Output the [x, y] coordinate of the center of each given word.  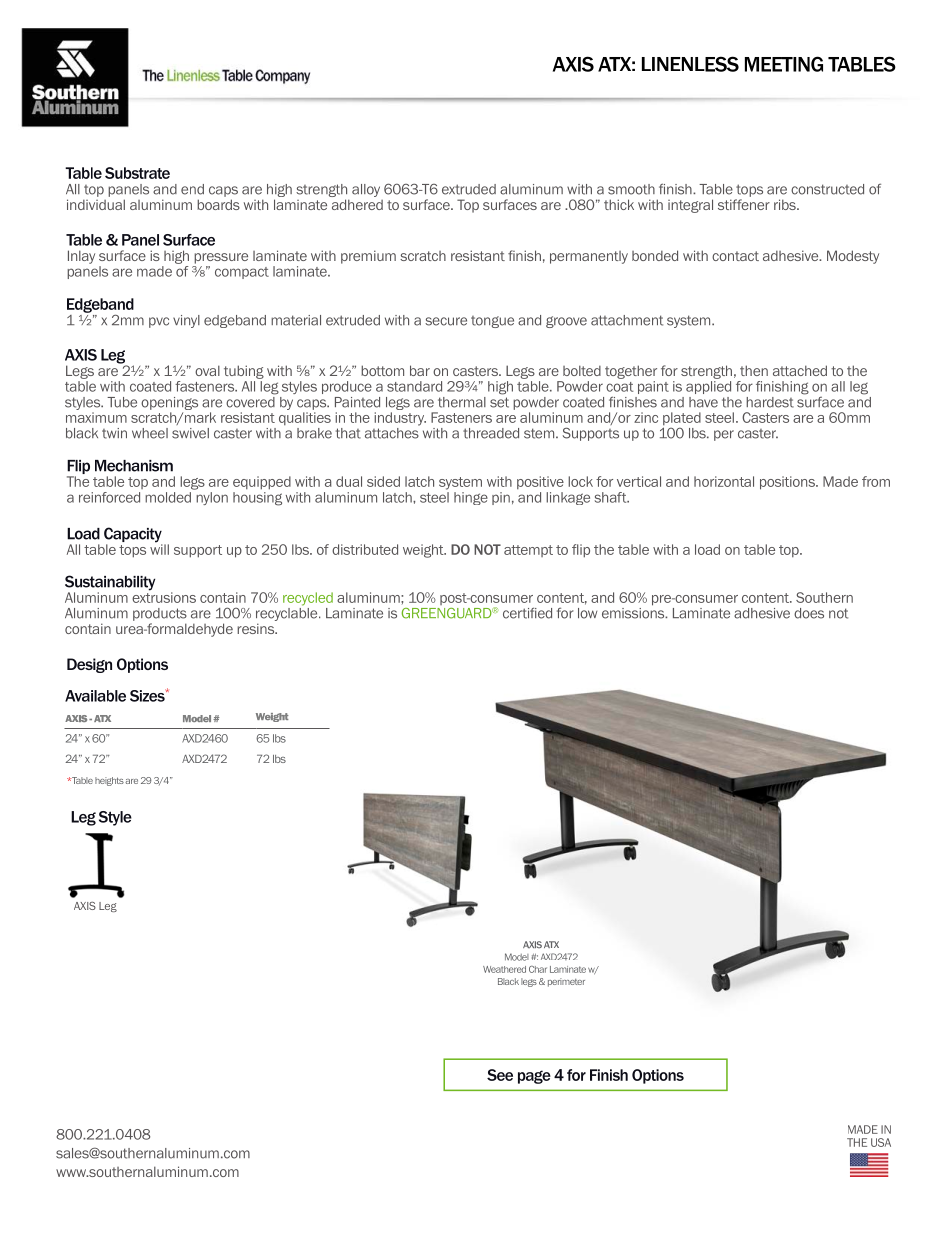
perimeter [566, 982]
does [809, 613]
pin [501, 498]
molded [169, 496]
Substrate [137, 173]
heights [109, 781]
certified [527, 613]
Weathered [504, 969]
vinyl [186, 321]
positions [788, 483]
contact [735, 256]
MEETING [784, 64]
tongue [492, 322]
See [500, 1075]
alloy [366, 190]
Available [95, 696]
